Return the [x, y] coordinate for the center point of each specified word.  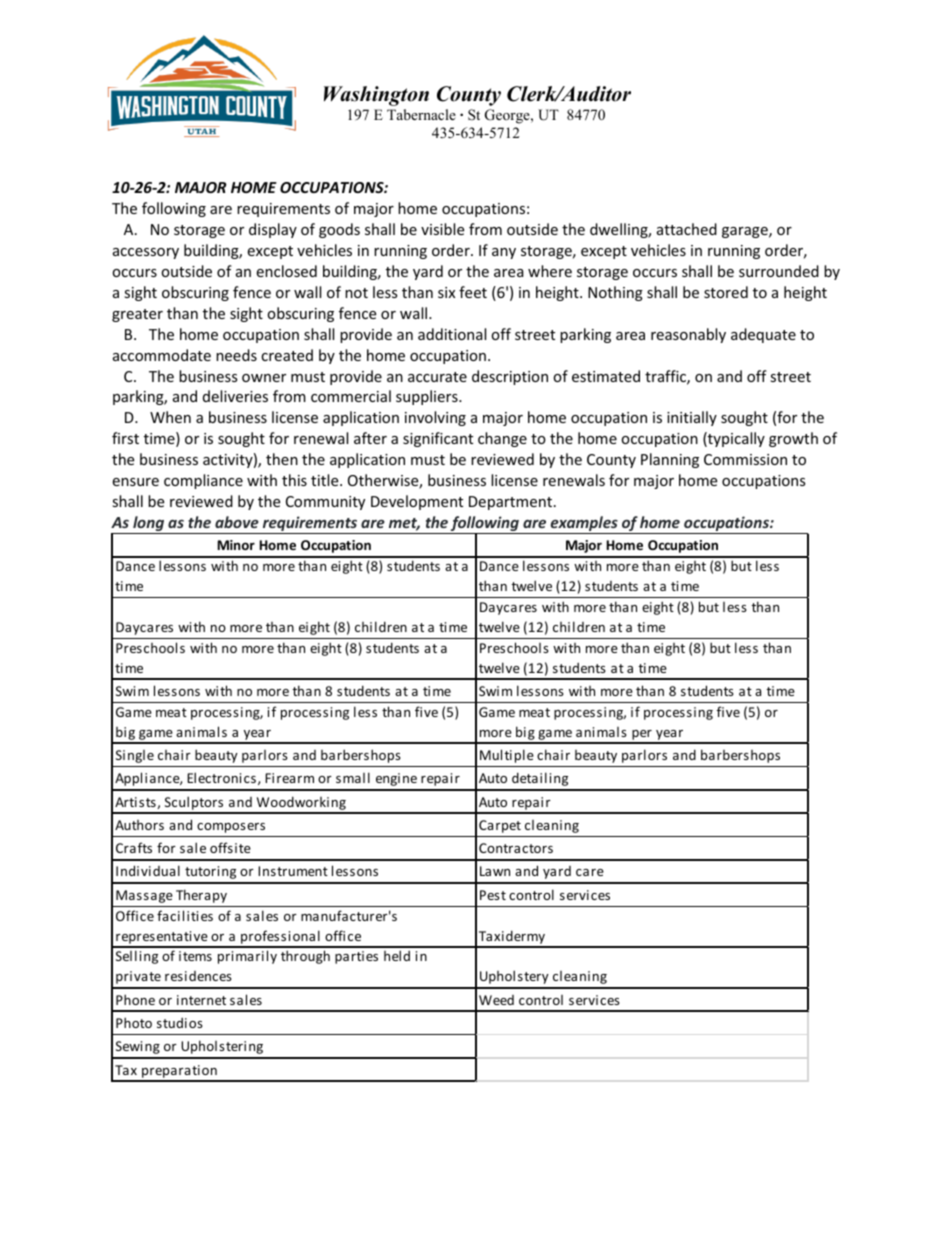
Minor [236, 545]
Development [417, 502]
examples [584, 525]
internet [201, 1000]
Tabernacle [421, 114]
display [273, 230]
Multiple [507, 756]
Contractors [516, 848]
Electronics [221, 777]
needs [236, 355]
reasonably [688, 335]
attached [687, 229]
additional [452, 334]
